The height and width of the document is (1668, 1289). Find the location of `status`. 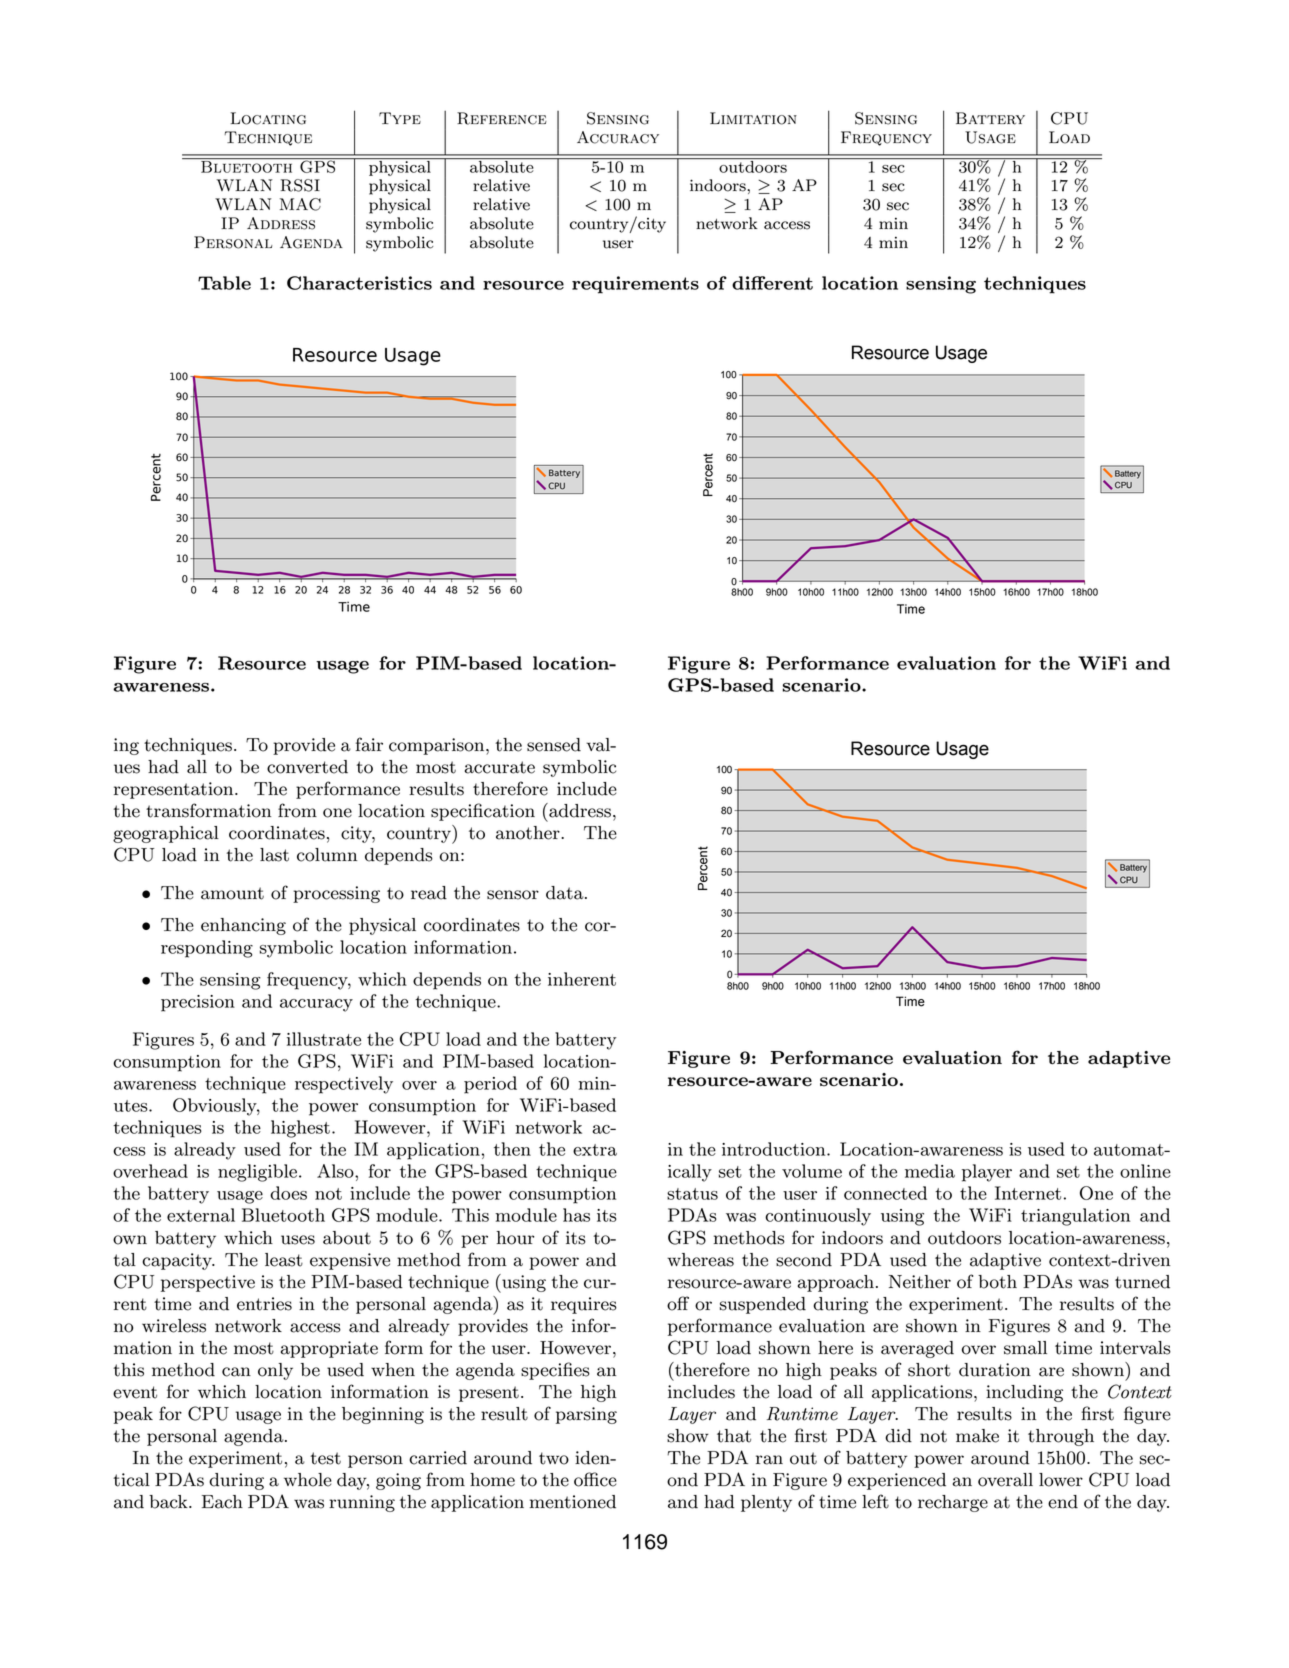

status is located at coordinates (692, 1194).
